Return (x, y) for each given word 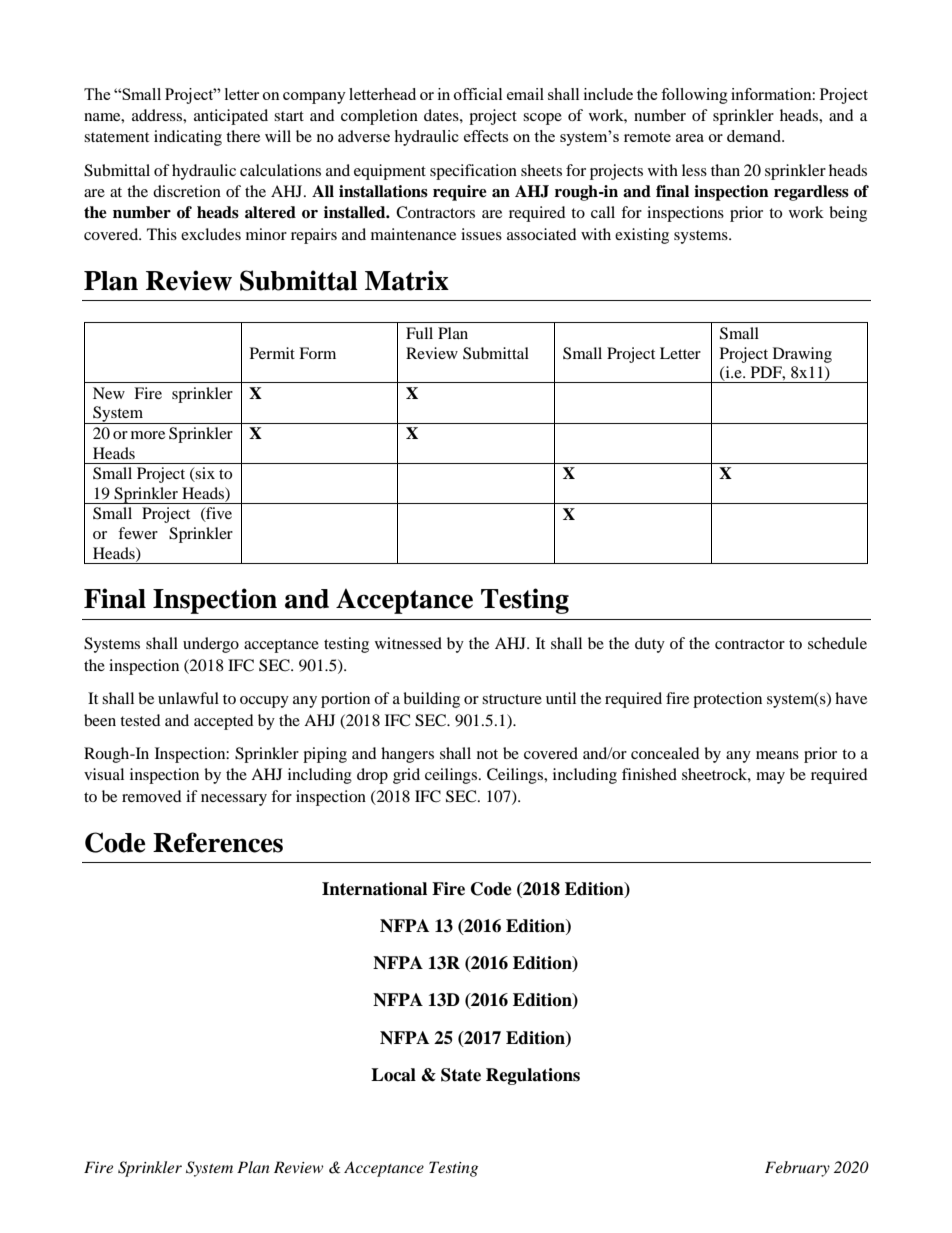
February (797, 1169)
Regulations (533, 1076)
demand (755, 136)
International (374, 889)
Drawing (802, 355)
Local (393, 1075)
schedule (837, 643)
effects (486, 136)
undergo (211, 645)
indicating (188, 138)
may (770, 778)
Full (419, 333)
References (218, 842)
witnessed (408, 643)
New (109, 393)
